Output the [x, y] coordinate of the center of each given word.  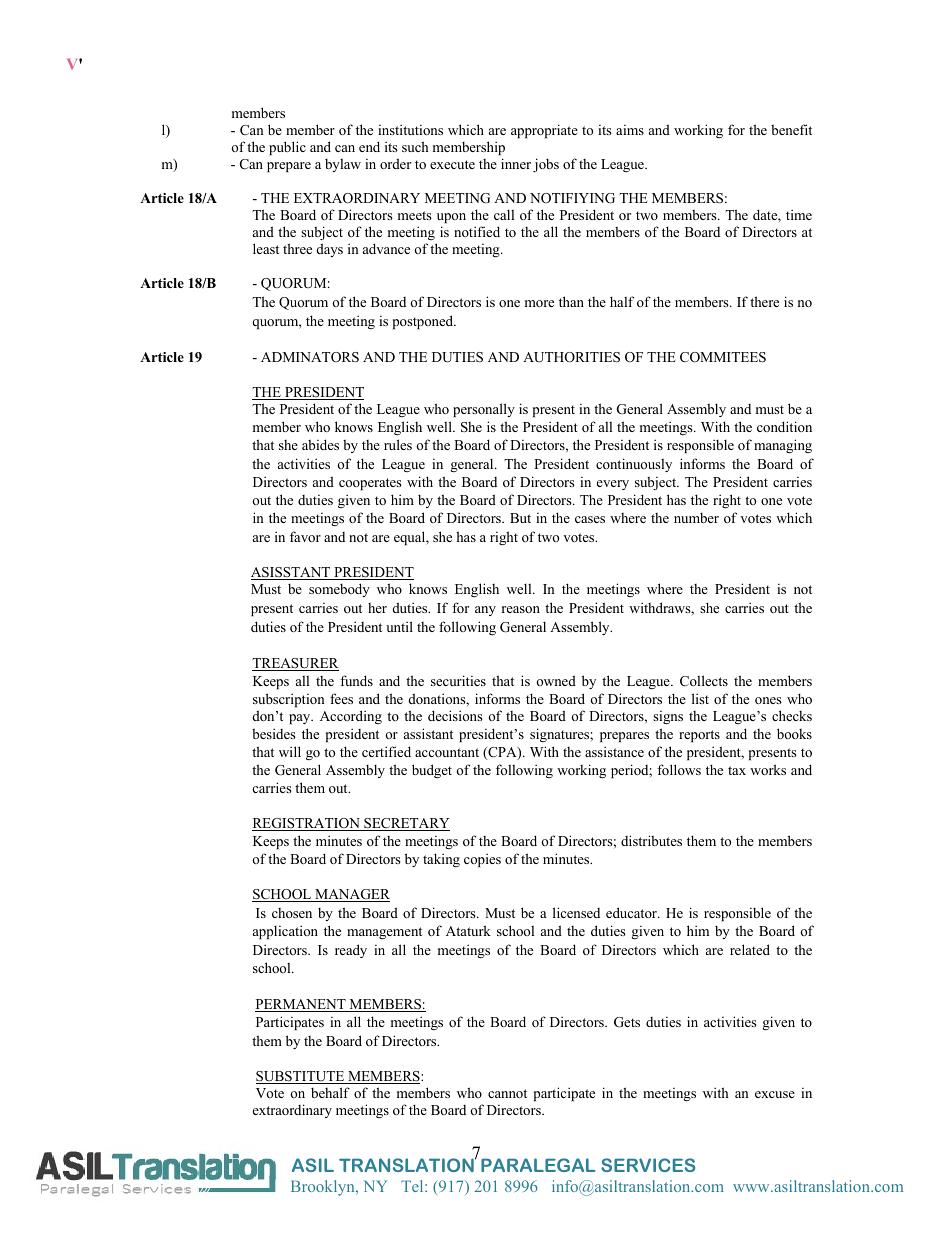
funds [356, 680]
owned [556, 680]
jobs [546, 165]
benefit [791, 129]
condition [784, 426]
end [369, 146]
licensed [576, 912]
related [750, 949]
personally [484, 410]
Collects [704, 681]
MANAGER [351, 895]
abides [320, 444]
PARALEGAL [538, 1165]
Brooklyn [324, 1188]
